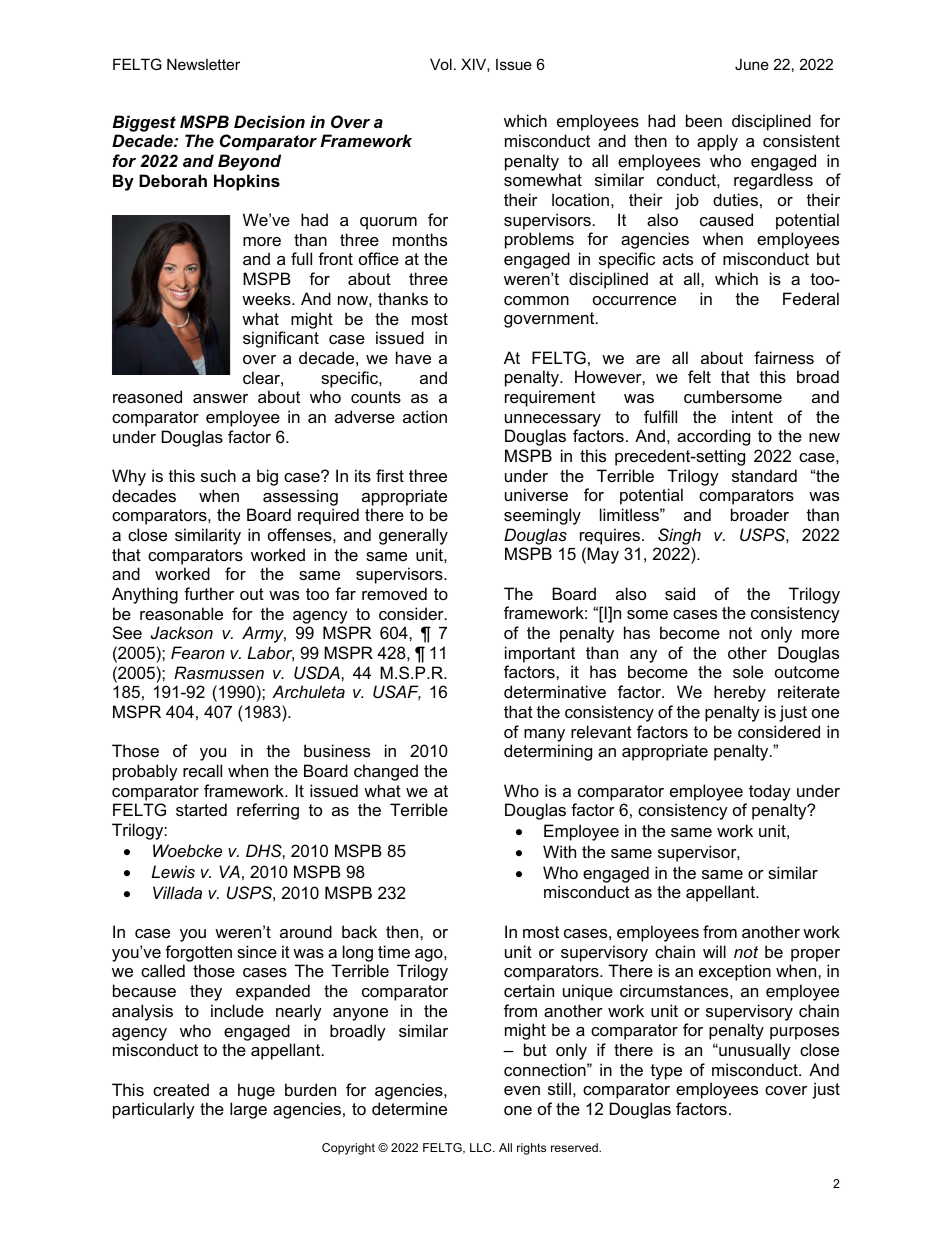  I want to click on LLC, so click(482, 1147).
